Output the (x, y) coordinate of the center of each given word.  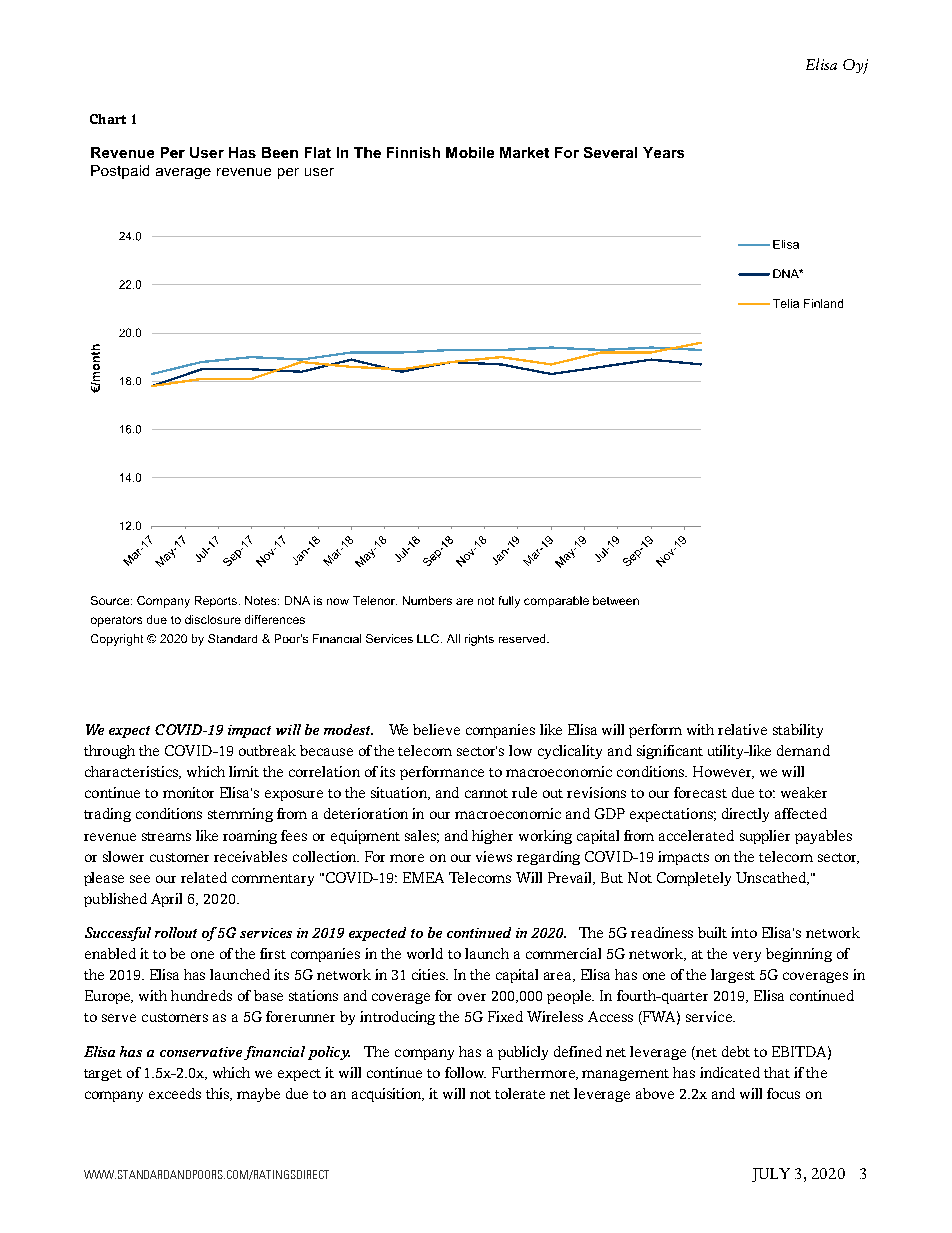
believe (436, 729)
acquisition (388, 1095)
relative (742, 729)
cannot (486, 793)
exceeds (175, 1093)
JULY (771, 1175)
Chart (108, 119)
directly (745, 815)
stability (798, 731)
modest (348, 729)
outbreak (267, 750)
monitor (188, 792)
